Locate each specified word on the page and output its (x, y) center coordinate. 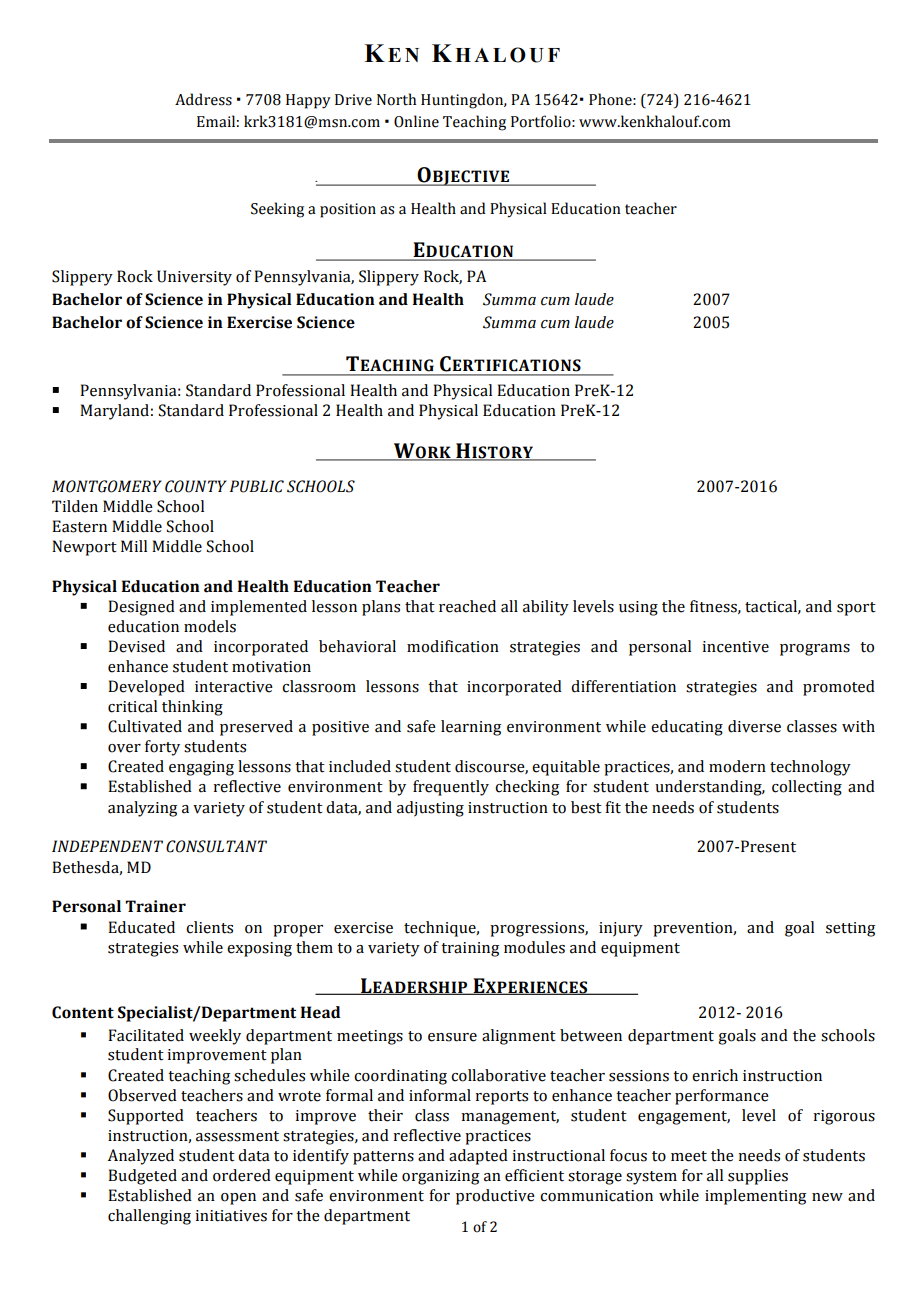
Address (203, 99)
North (396, 99)
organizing (440, 1177)
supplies (758, 1177)
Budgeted (142, 1177)
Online (416, 121)
